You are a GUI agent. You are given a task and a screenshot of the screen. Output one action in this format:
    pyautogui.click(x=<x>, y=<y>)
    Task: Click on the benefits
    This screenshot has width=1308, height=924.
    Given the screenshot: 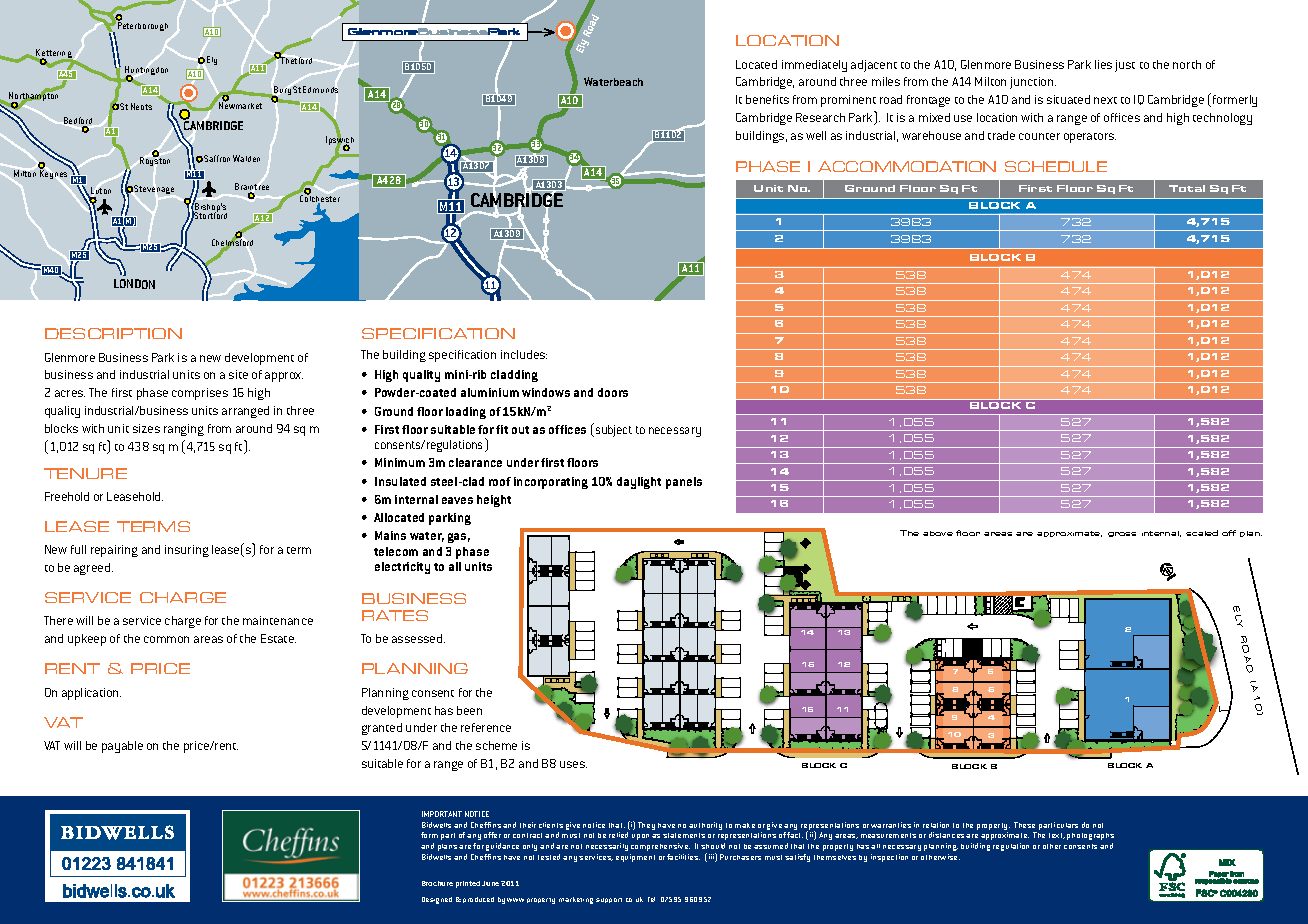 What is the action you would take?
    pyautogui.click(x=767, y=99)
